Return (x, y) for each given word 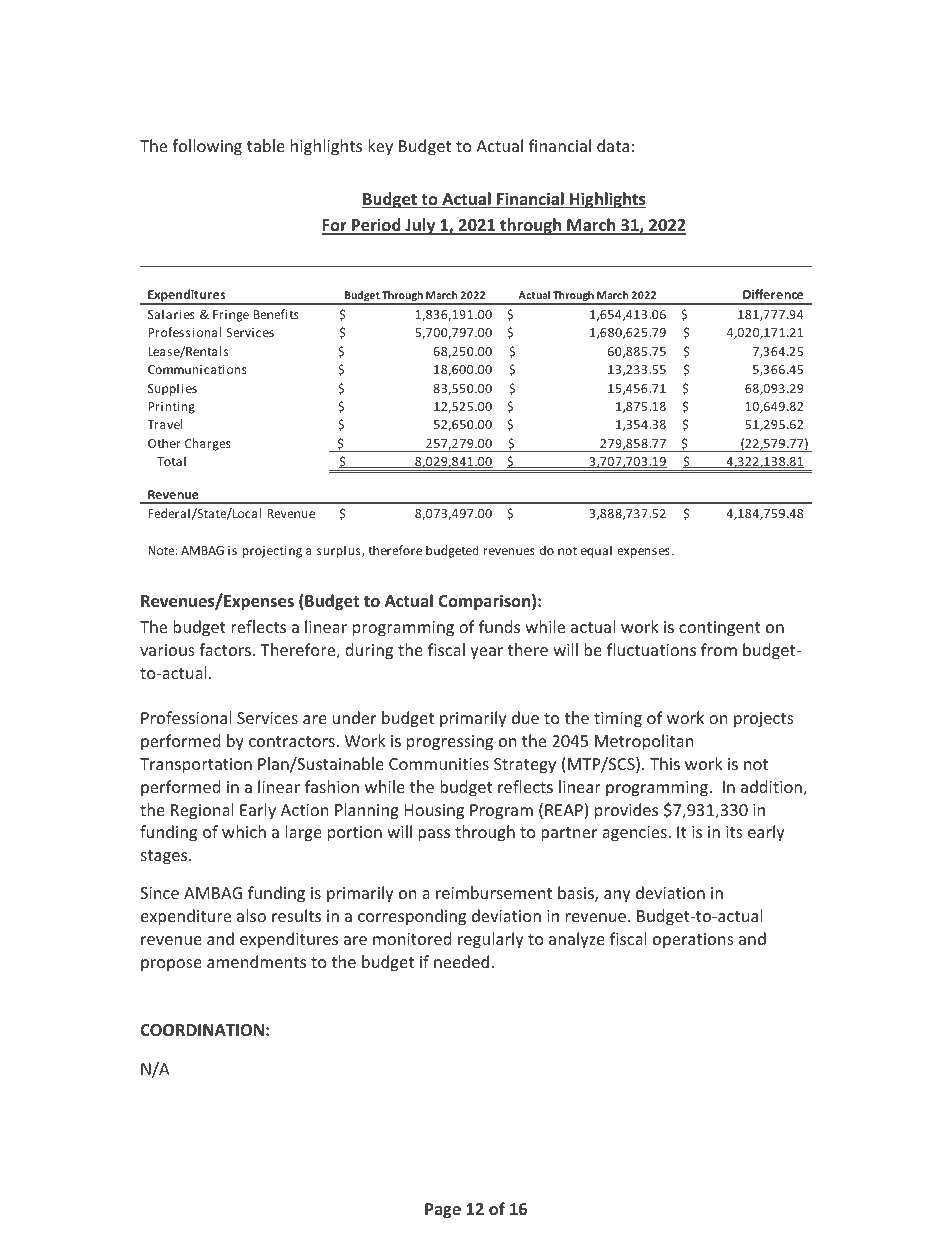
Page (443, 1211)
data (613, 145)
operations (693, 941)
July (420, 226)
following (207, 147)
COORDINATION (202, 1030)
